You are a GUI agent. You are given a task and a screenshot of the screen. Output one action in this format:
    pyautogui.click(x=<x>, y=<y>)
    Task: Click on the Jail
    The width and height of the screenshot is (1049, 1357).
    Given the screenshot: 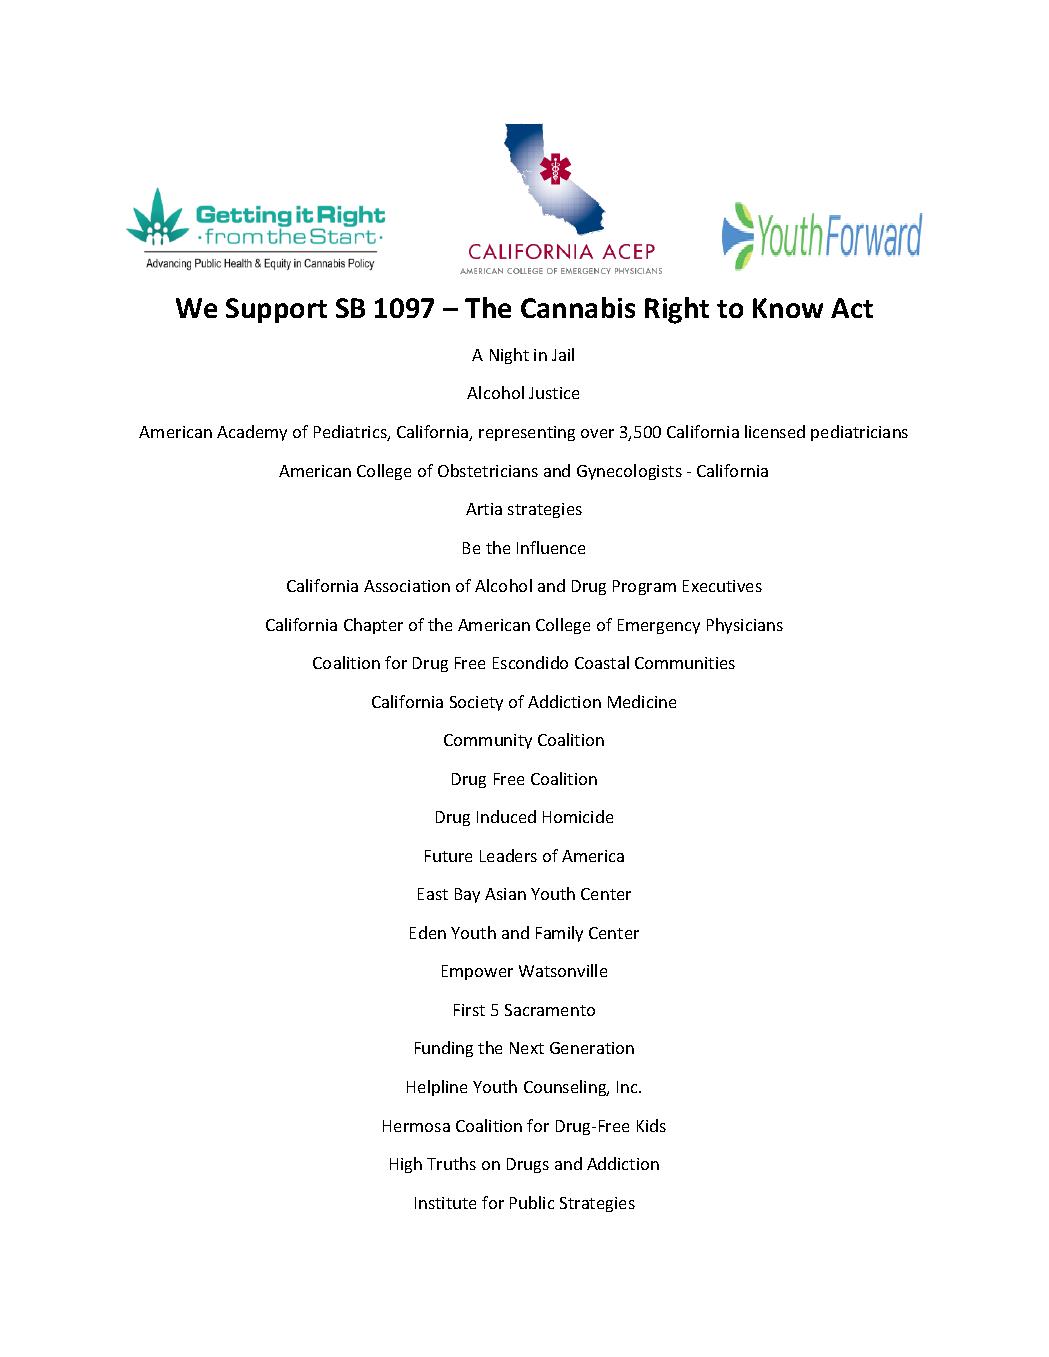 What is the action you would take?
    pyautogui.click(x=563, y=354)
